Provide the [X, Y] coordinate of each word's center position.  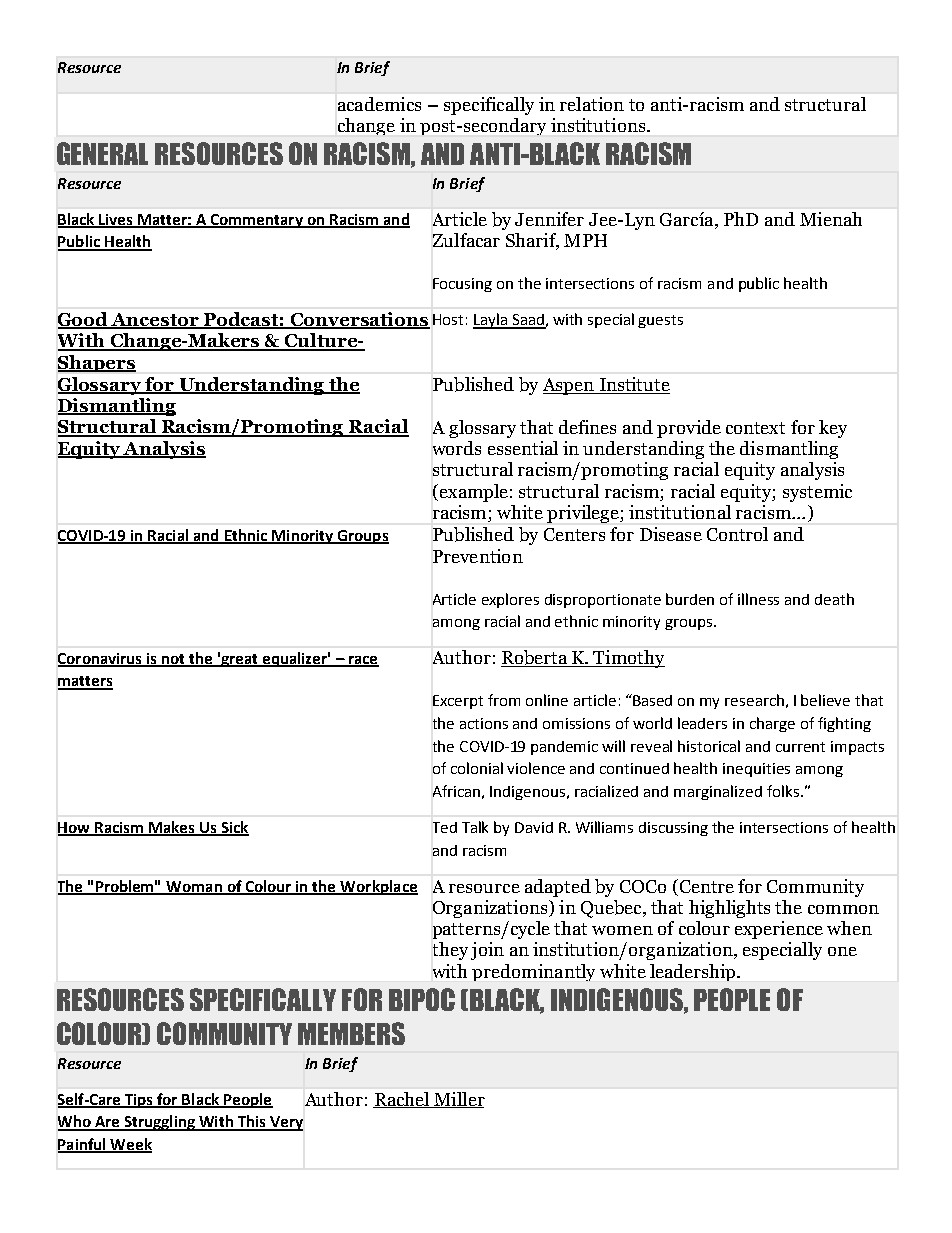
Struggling [159, 1123]
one [842, 951]
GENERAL [102, 153]
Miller [458, 1100]
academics [379, 104]
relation [592, 104]
